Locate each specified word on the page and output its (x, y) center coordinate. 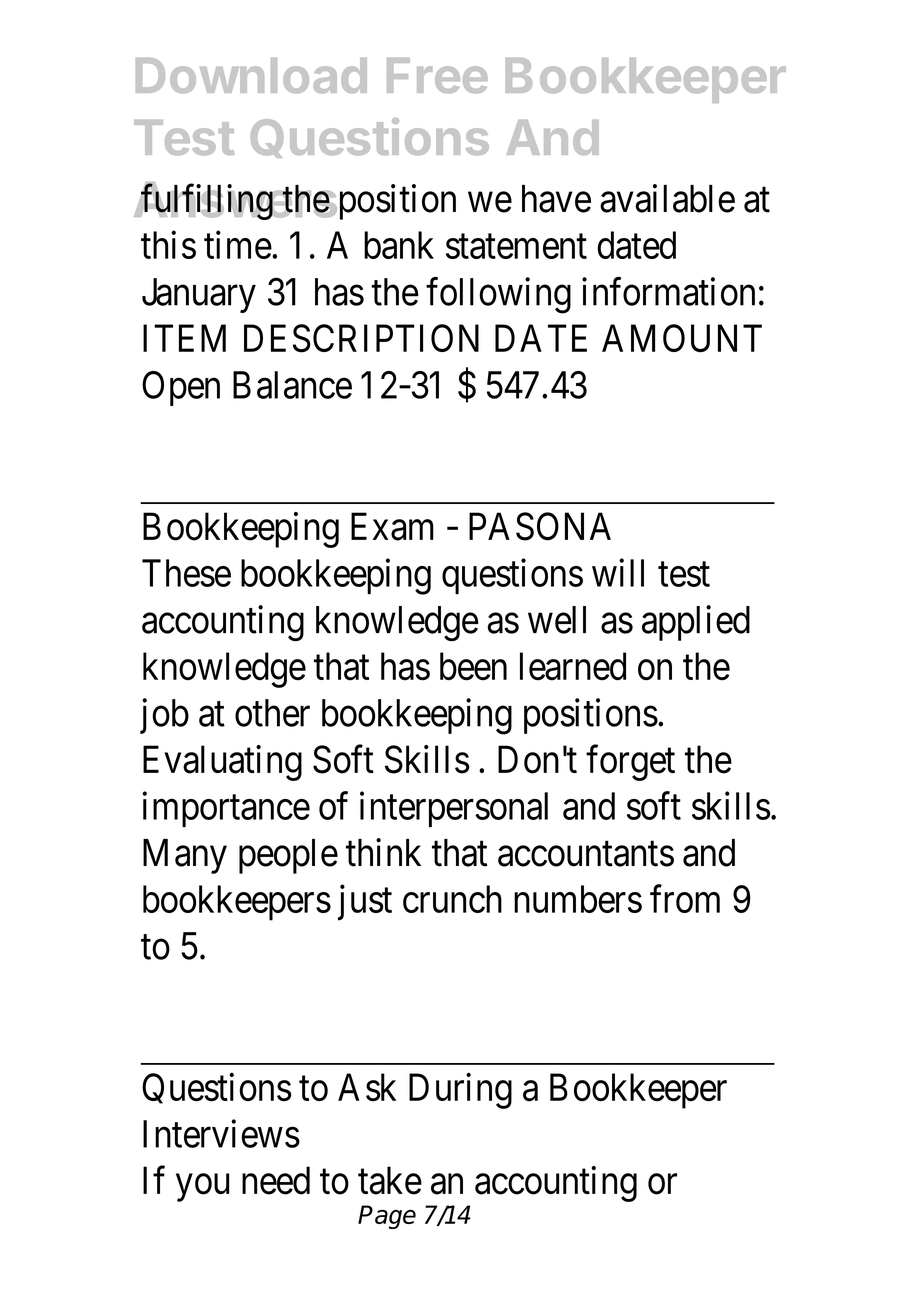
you (202, 1188)
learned (573, 666)
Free (437, 75)
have (556, 199)
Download (251, 75)
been (473, 666)
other (272, 713)
